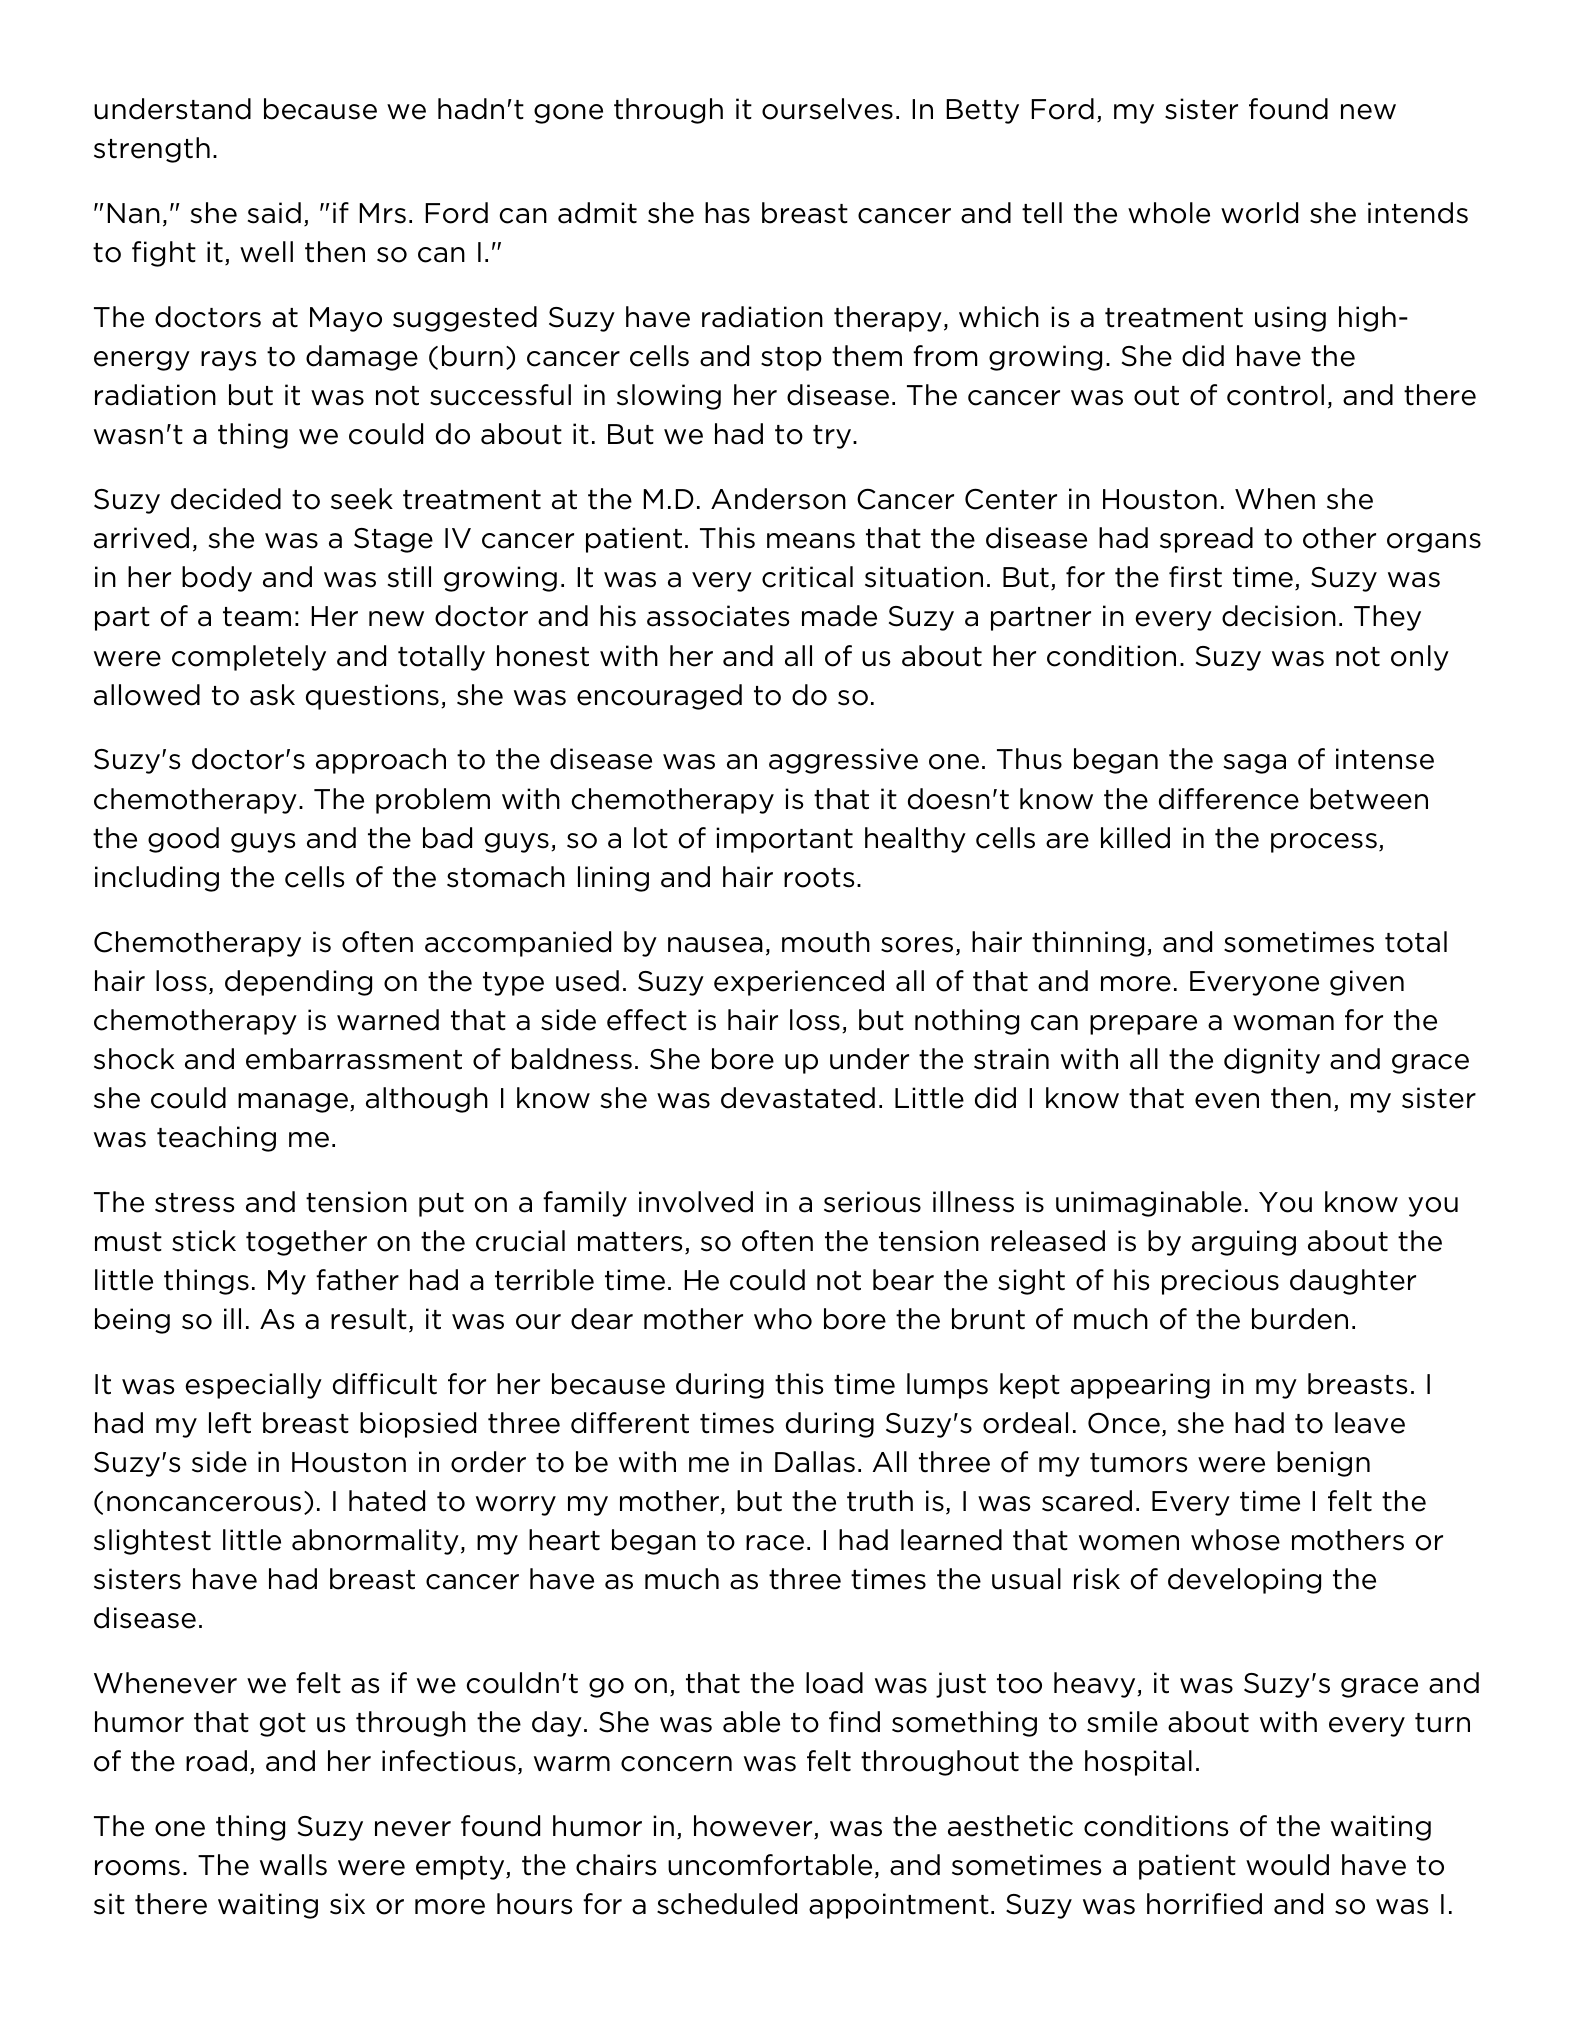  I want to click on critical, so click(807, 577).
